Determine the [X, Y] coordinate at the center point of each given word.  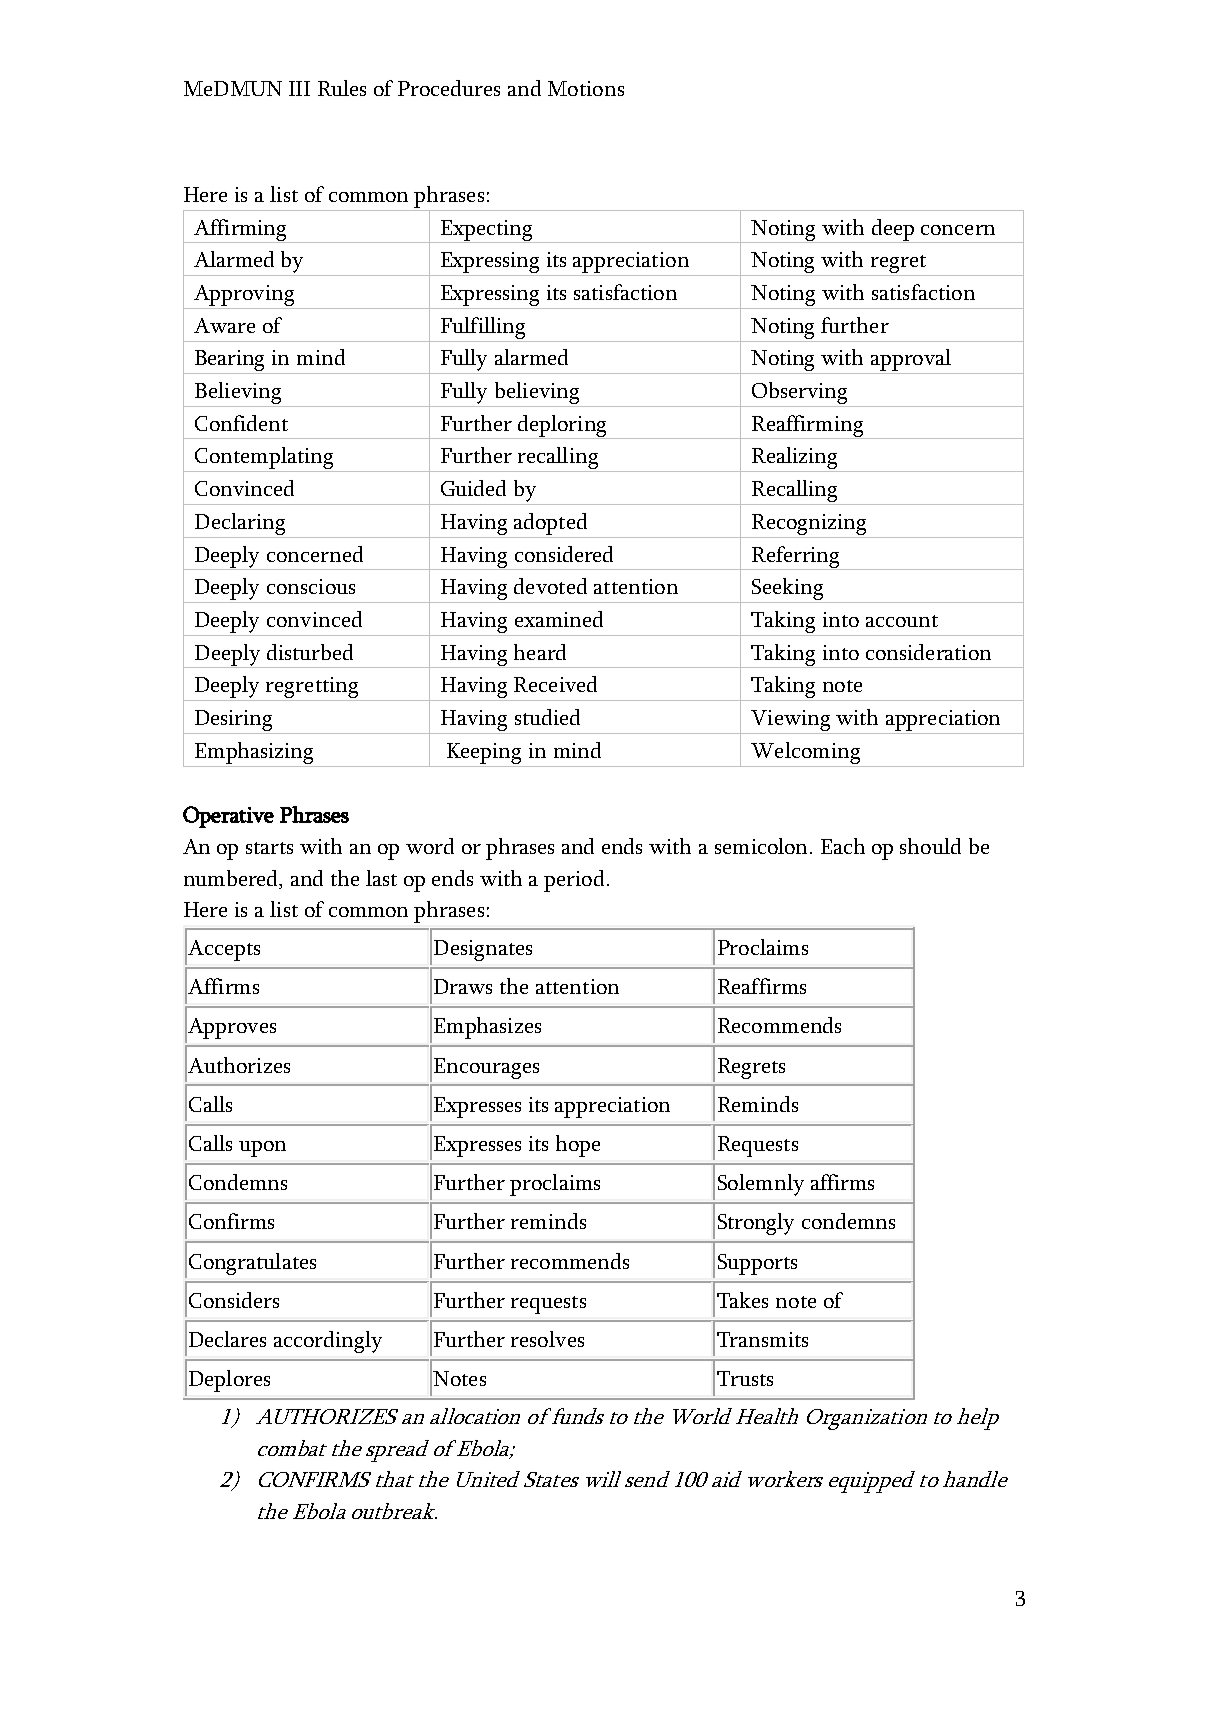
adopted [550, 524]
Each [843, 846]
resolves [547, 1339]
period [574, 881]
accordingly [328, 1342]
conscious [311, 586]
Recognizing [809, 524]
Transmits [762, 1339]
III [299, 88]
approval [911, 360]
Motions [586, 88]
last [381, 878]
